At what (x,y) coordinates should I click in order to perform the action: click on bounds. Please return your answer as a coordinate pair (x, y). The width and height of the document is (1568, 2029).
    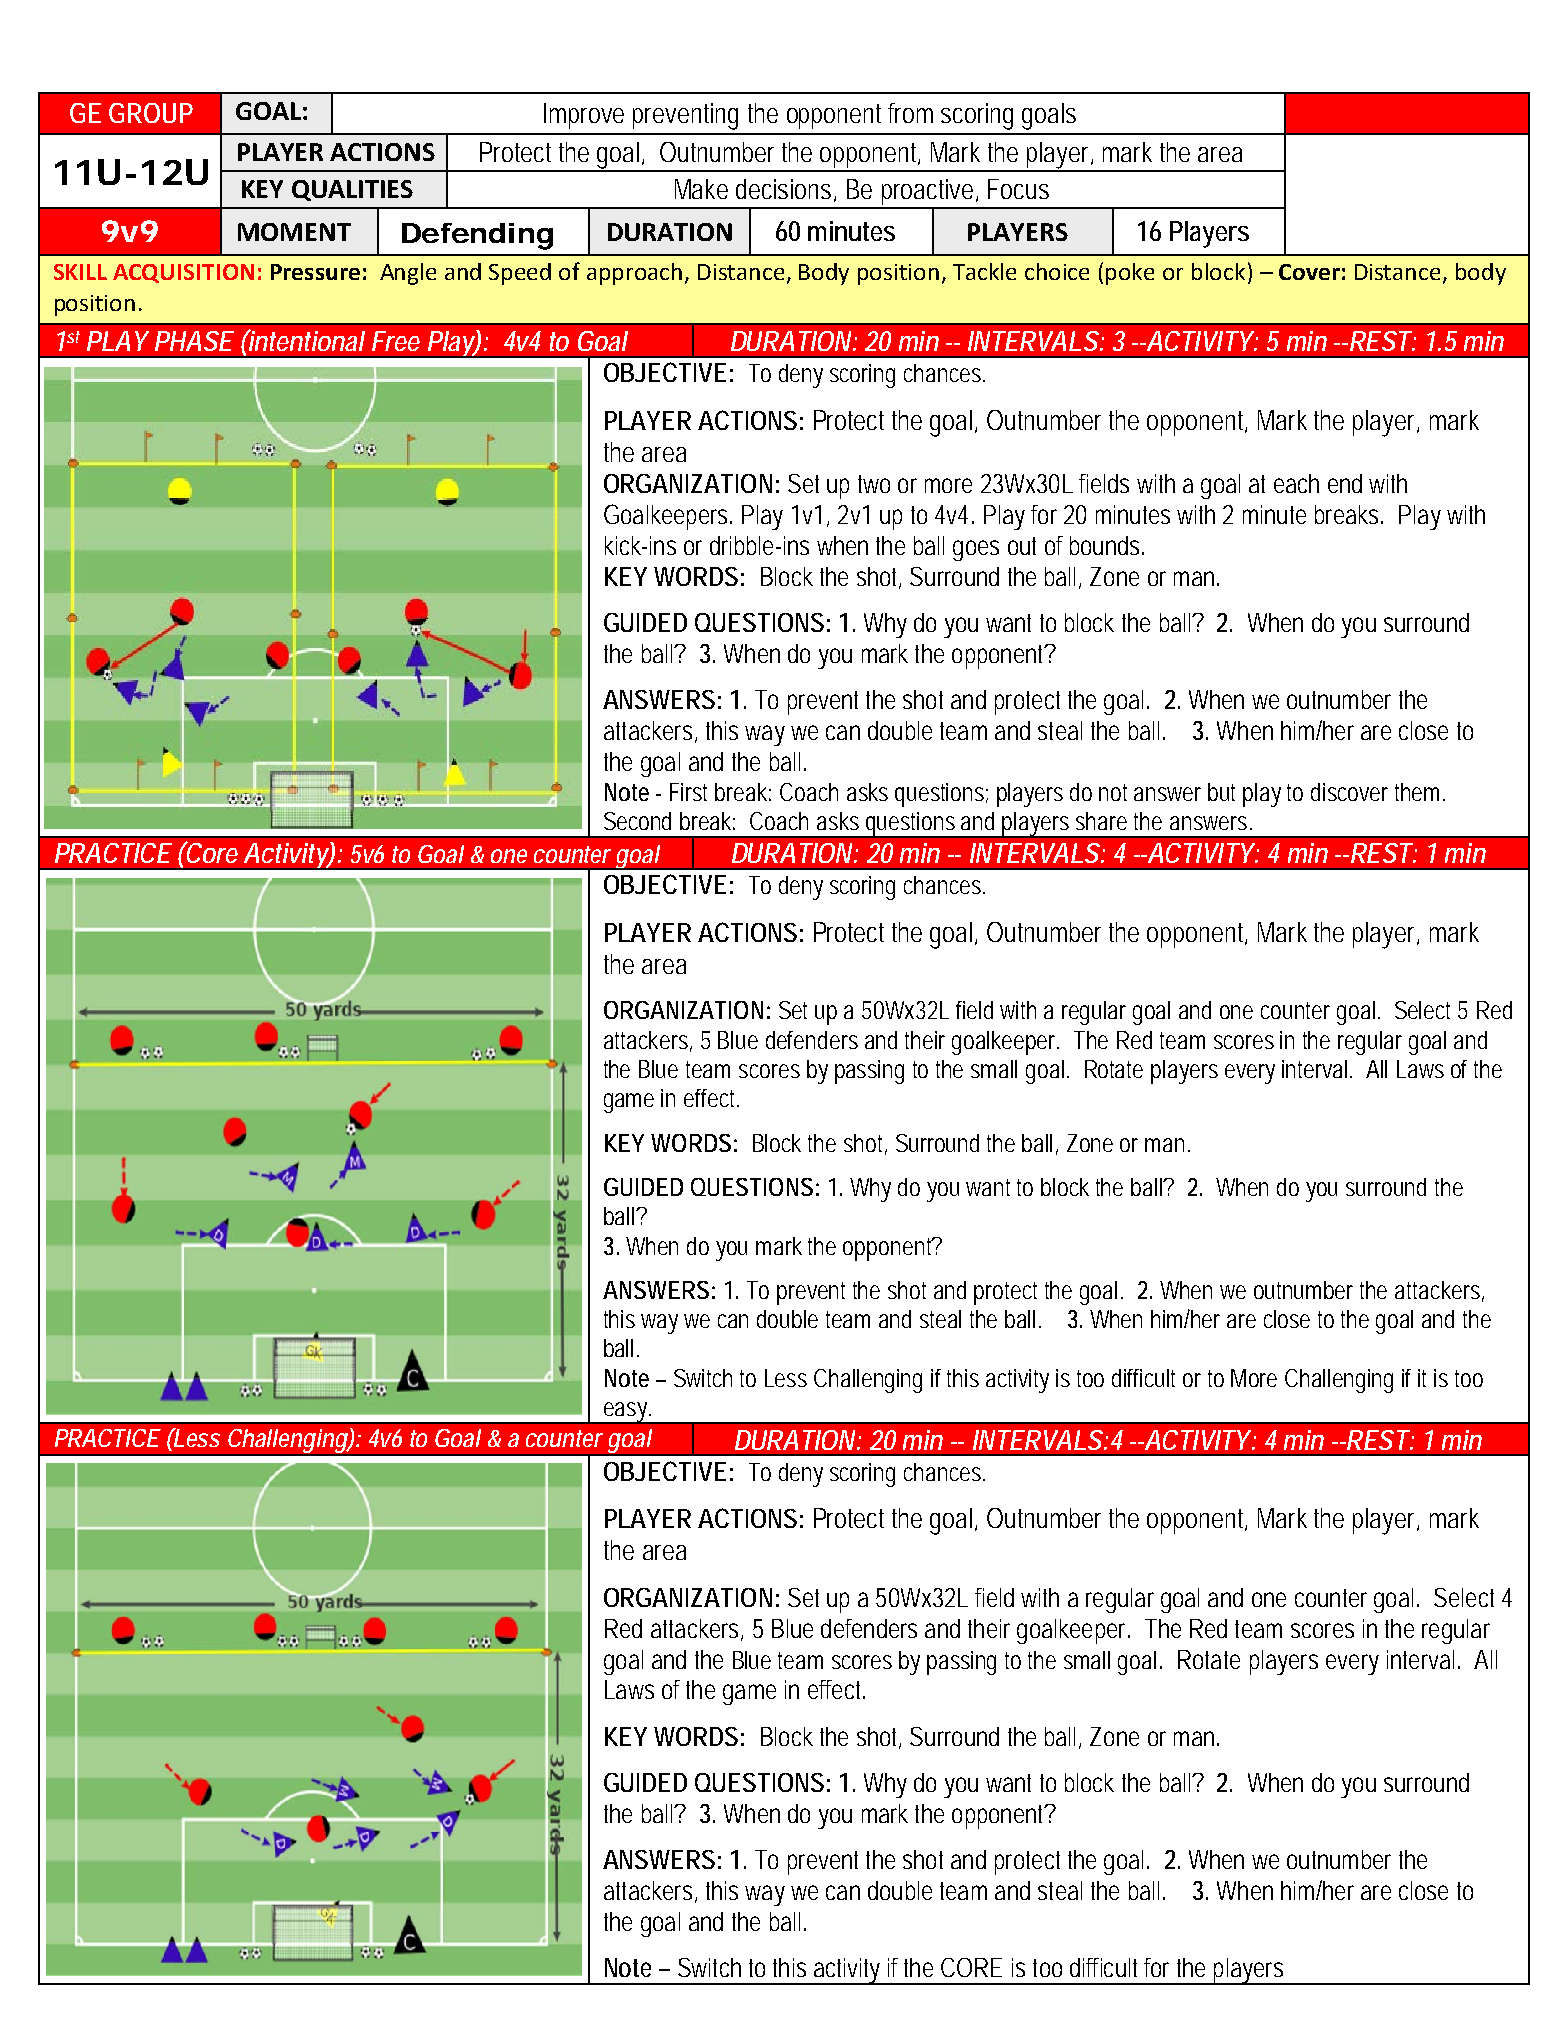
    Looking at the image, I should click on (1104, 545).
